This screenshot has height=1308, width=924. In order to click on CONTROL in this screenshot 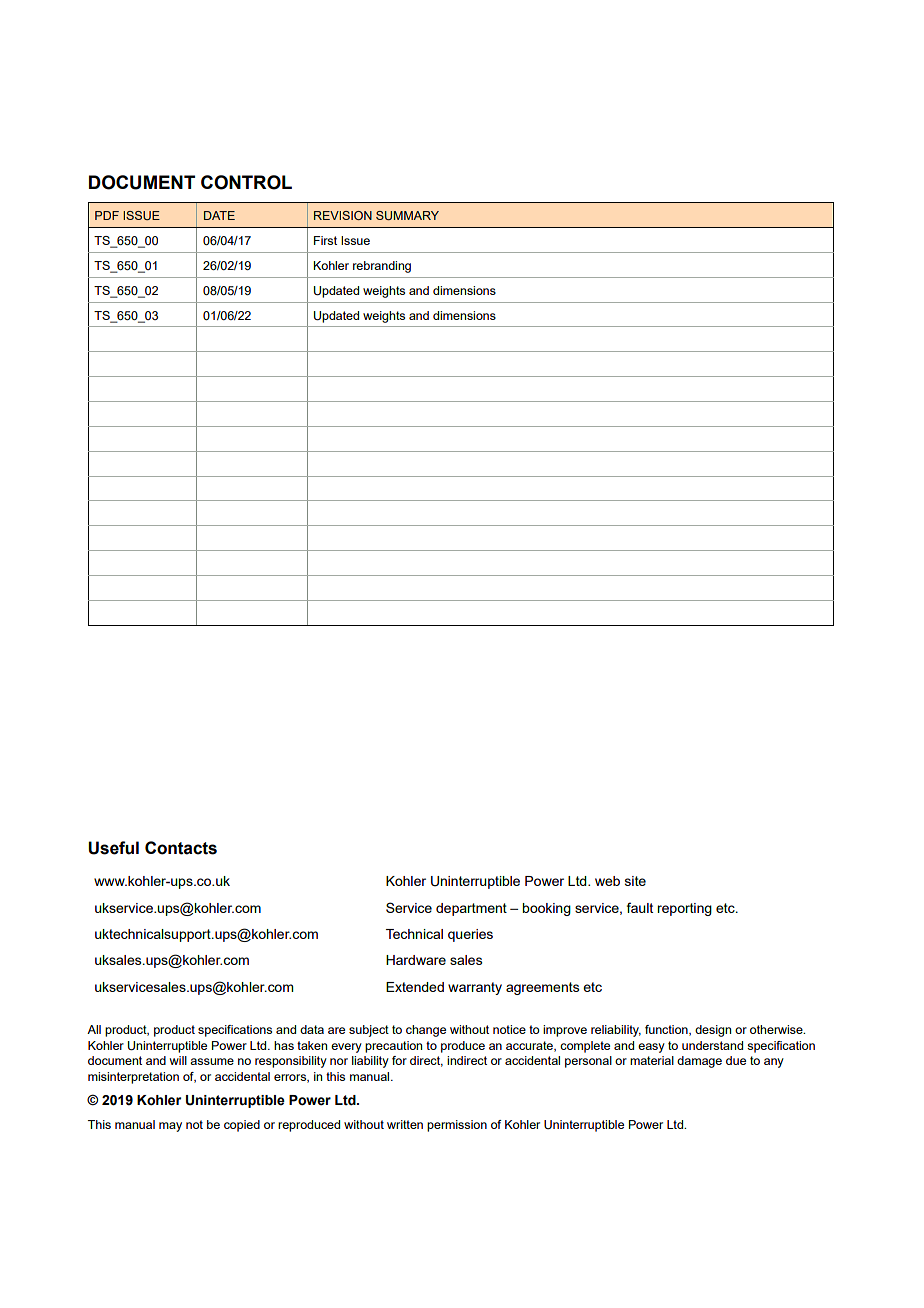, I will do `click(246, 182)`.
